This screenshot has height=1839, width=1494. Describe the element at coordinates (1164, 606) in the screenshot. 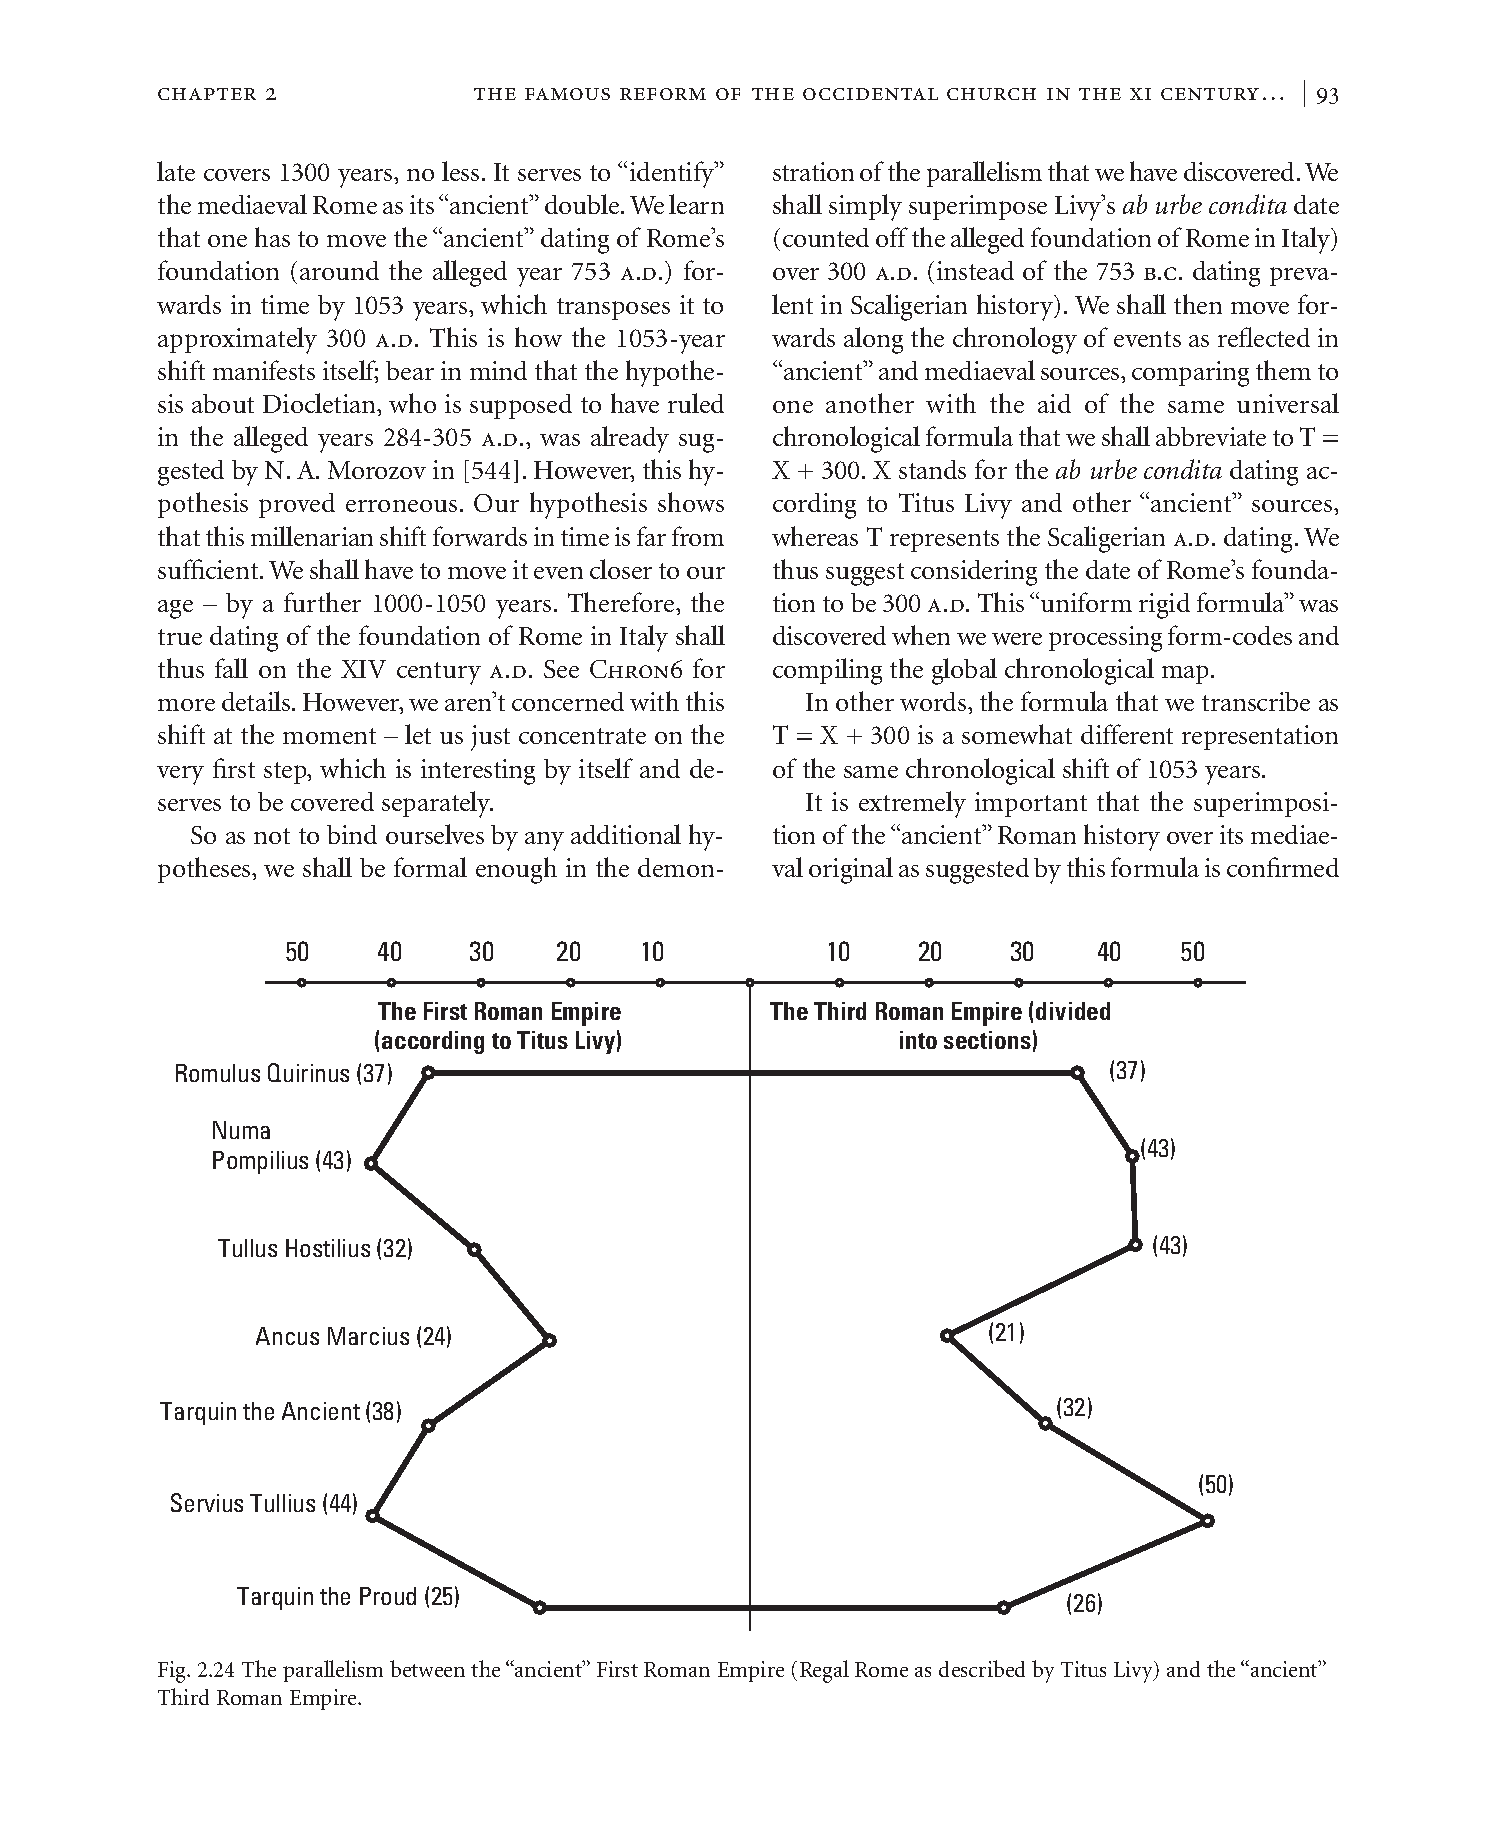

I see `rigid` at that location.
